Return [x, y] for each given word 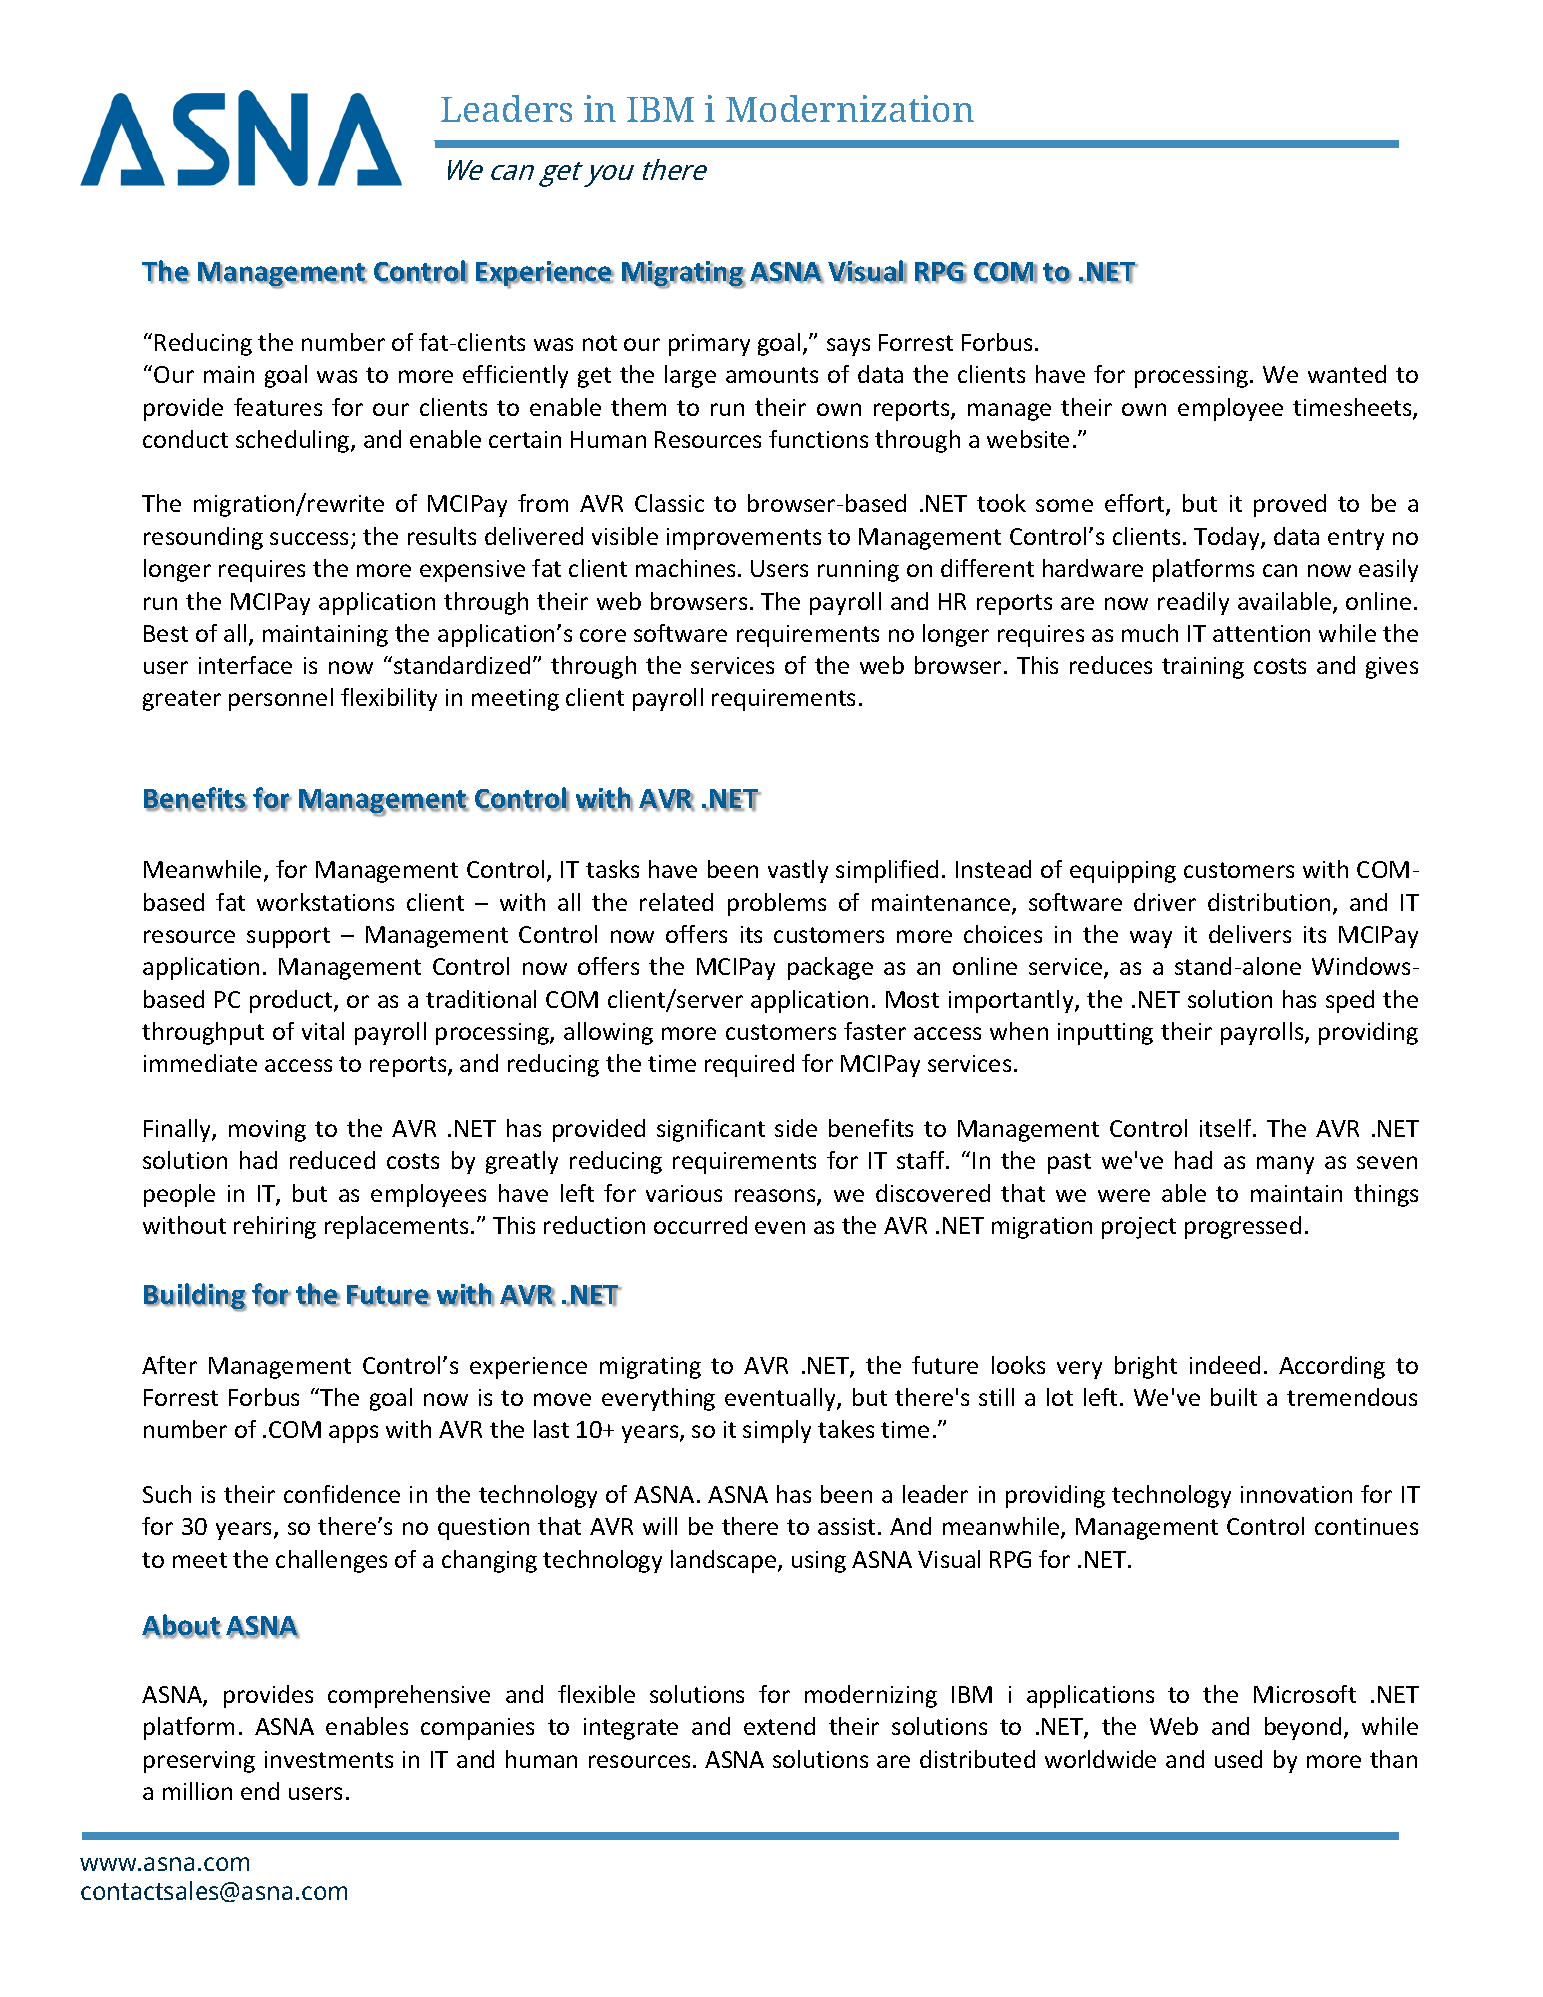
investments [329, 1759]
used [1238, 1759]
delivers [1250, 934]
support [288, 937]
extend [779, 1726]
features [278, 407]
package [830, 968]
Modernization [850, 108]
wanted [1347, 374]
